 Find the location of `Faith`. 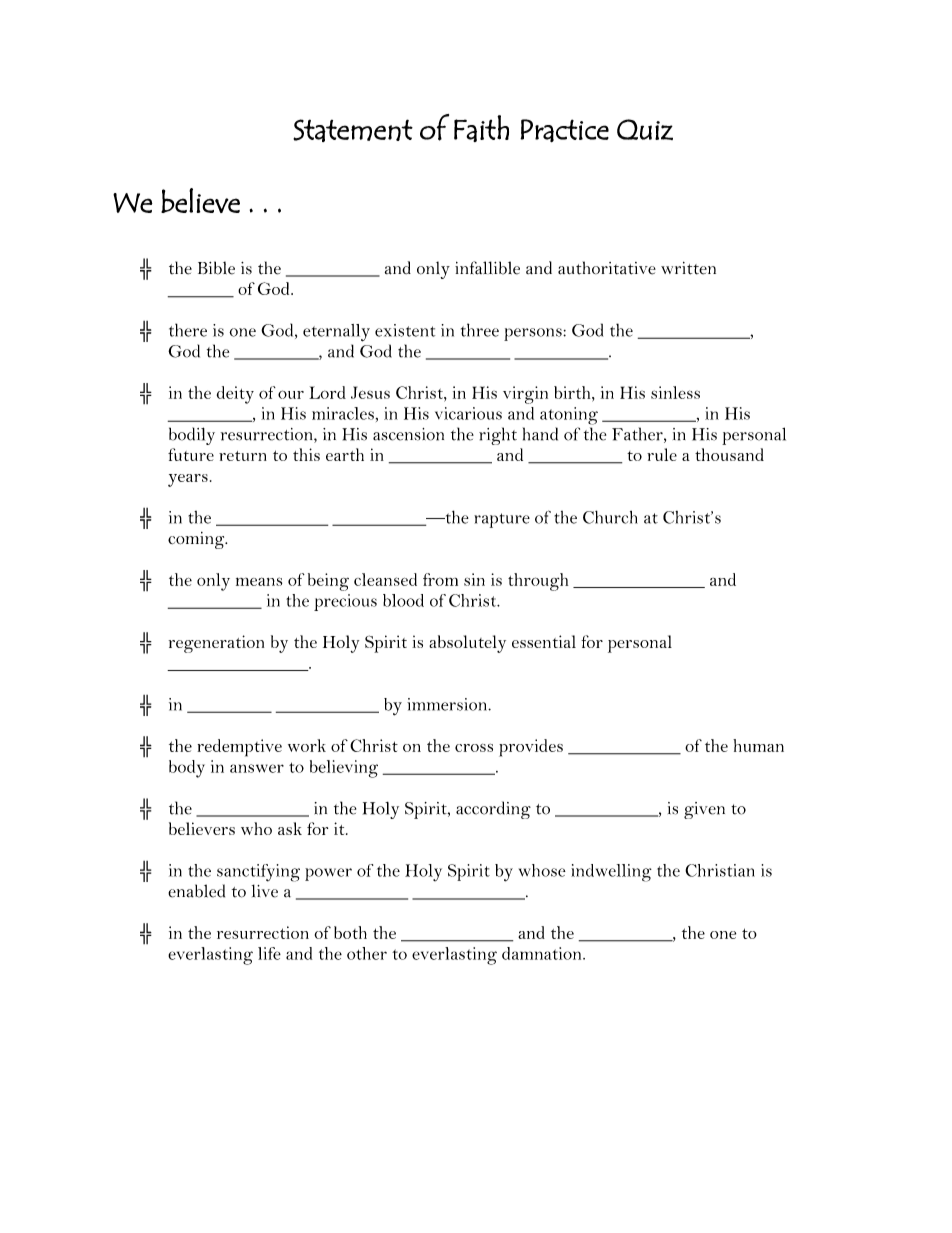

Faith is located at coordinates (481, 128).
